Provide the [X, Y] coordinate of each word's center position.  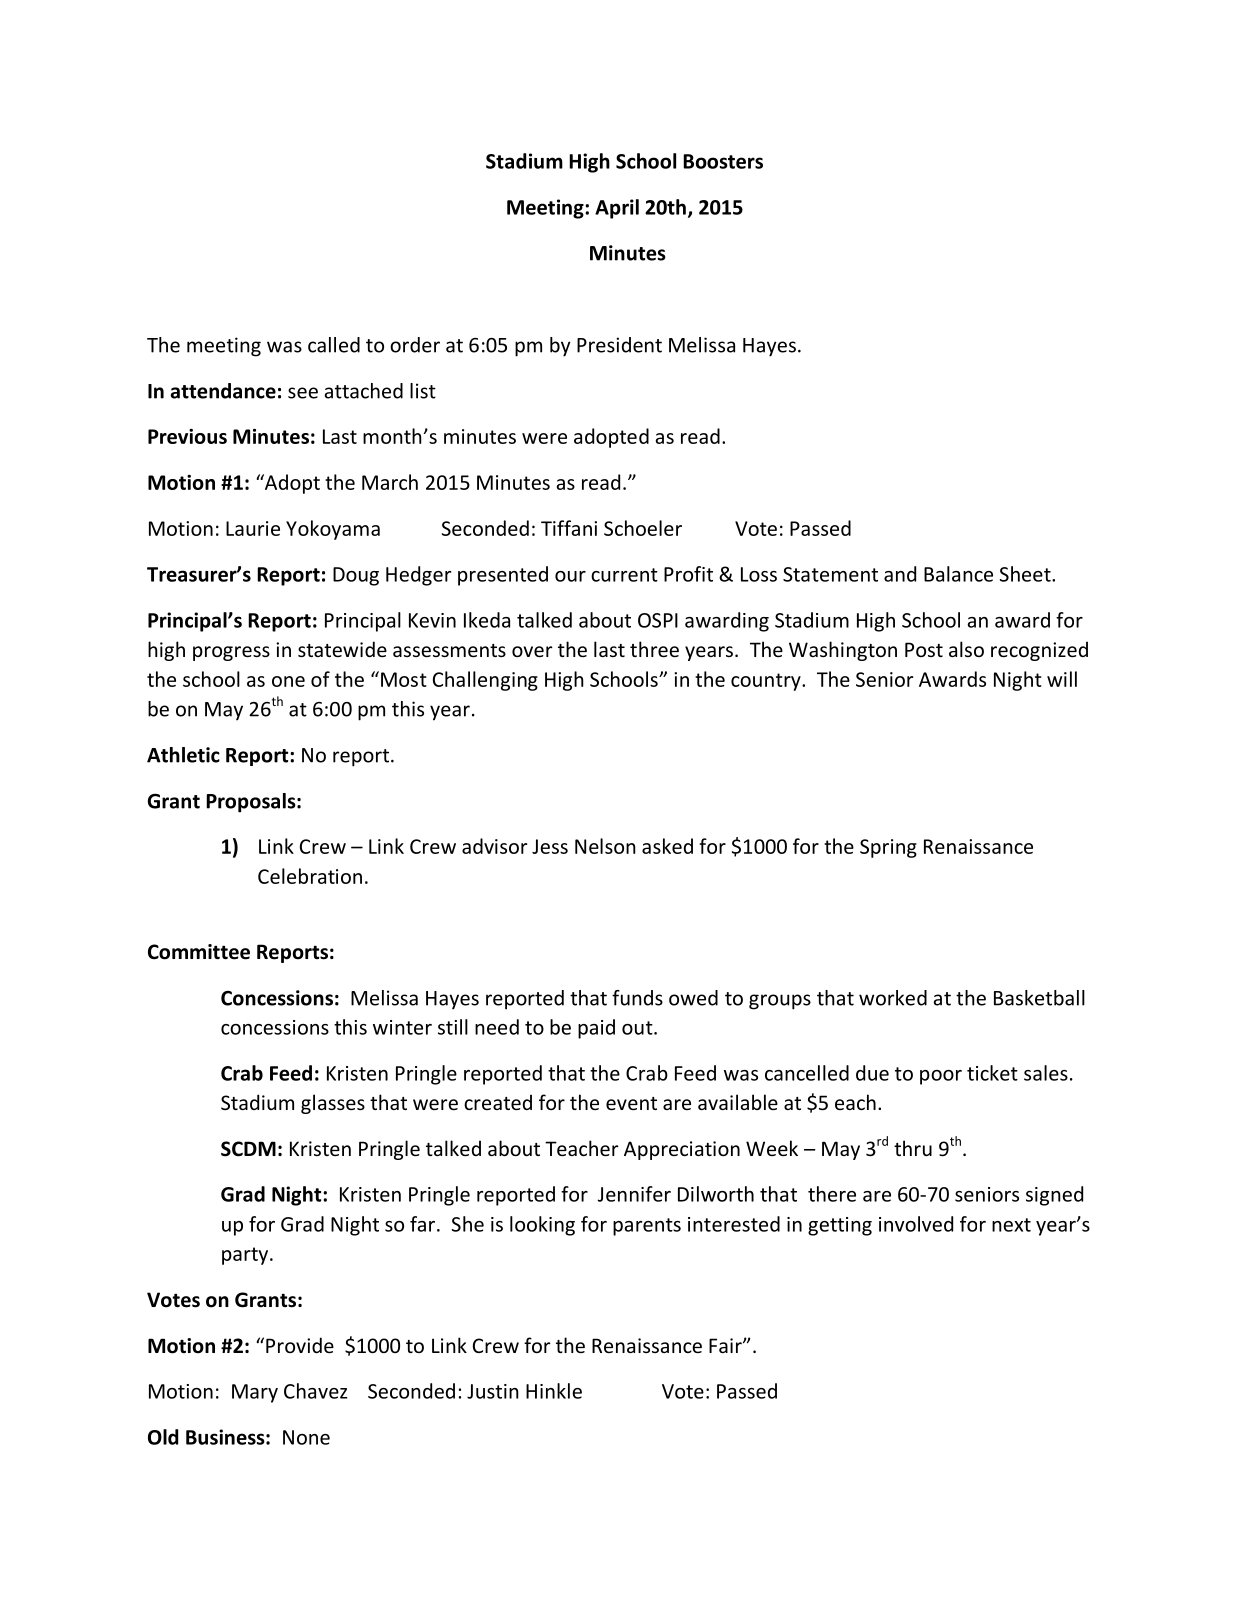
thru [913, 1148]
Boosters [723, 161]
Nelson [605, 846]
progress [231, 653]
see [303, 393]
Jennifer [634, 1194]
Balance [958, 574]
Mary [255, 1393]
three [654, 649]
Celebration [310, 876]
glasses [333, 1104]
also [966, 649]
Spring [888, 848]
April [617, 209]
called [334, 345]
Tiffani [569, 528]
